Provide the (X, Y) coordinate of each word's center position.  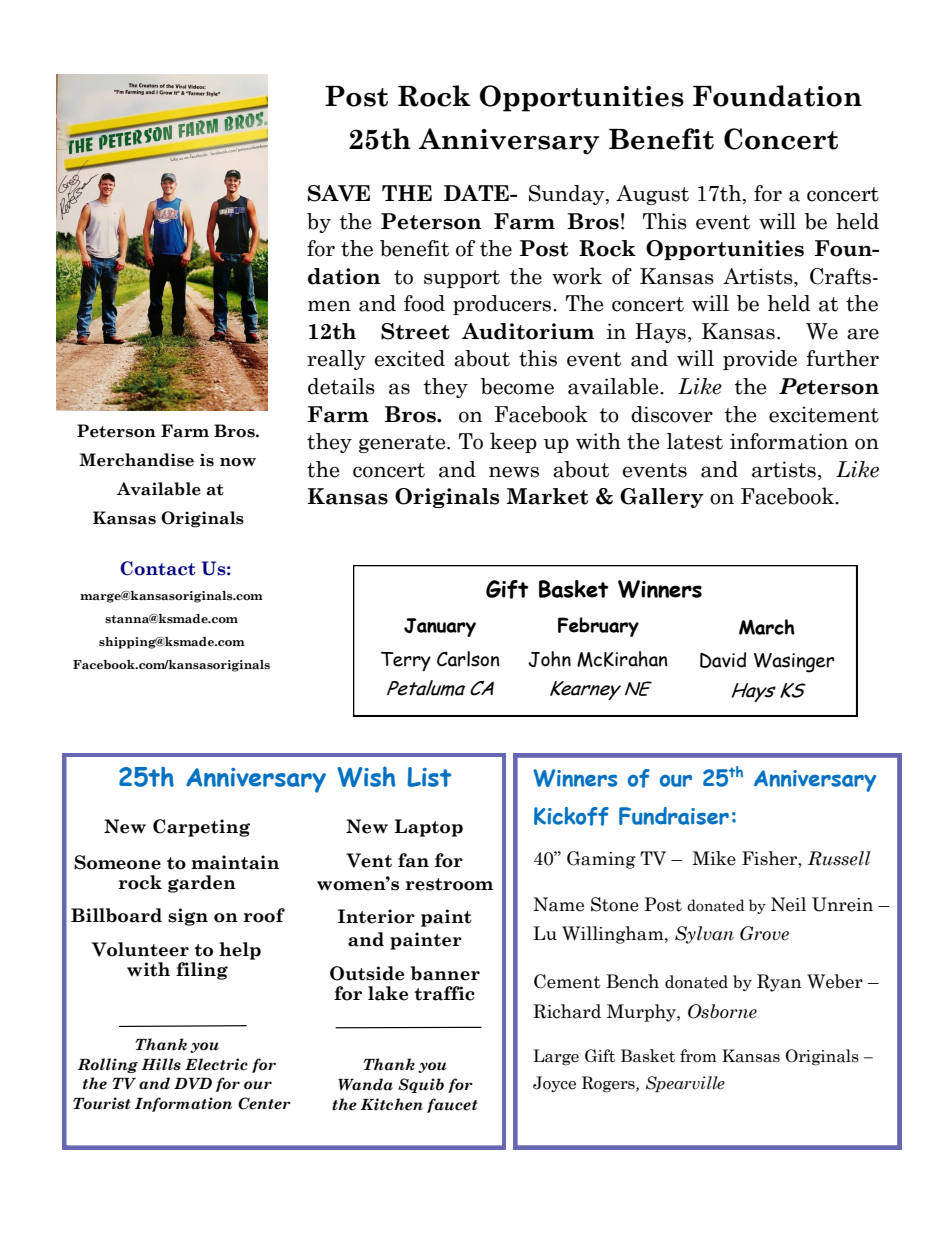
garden (202, 884)
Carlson (468, 659)
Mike (714, 858)
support (462, 279)
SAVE (339, 193)
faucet (452, 1105)
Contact (158, 568)
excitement (824, 414)
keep (513, 442)
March (767, 627)
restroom (449, 884)
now (238, 462)
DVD (193, 1083)
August (652, 195)
